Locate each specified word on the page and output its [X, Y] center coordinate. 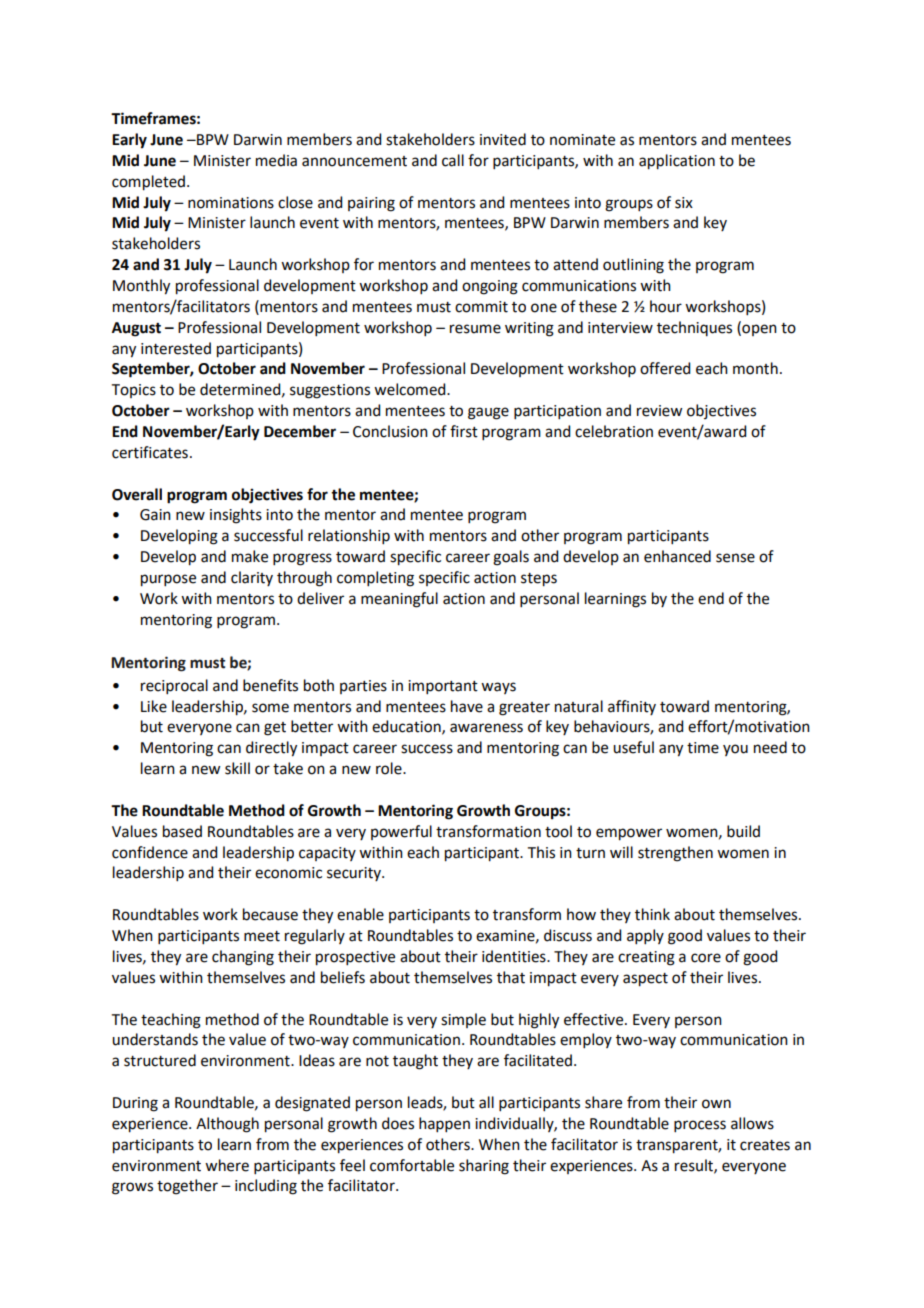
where [227, 1165]
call [453, 160]
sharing [484, 1167]
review [659, 411]
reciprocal [174, 686]
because [270, 914]
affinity [632, 707]
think [652, 914]
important [443, 687]
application [677, 162]
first [464, 431]
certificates [150, 452]
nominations [231, 203]
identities [515, 956]
